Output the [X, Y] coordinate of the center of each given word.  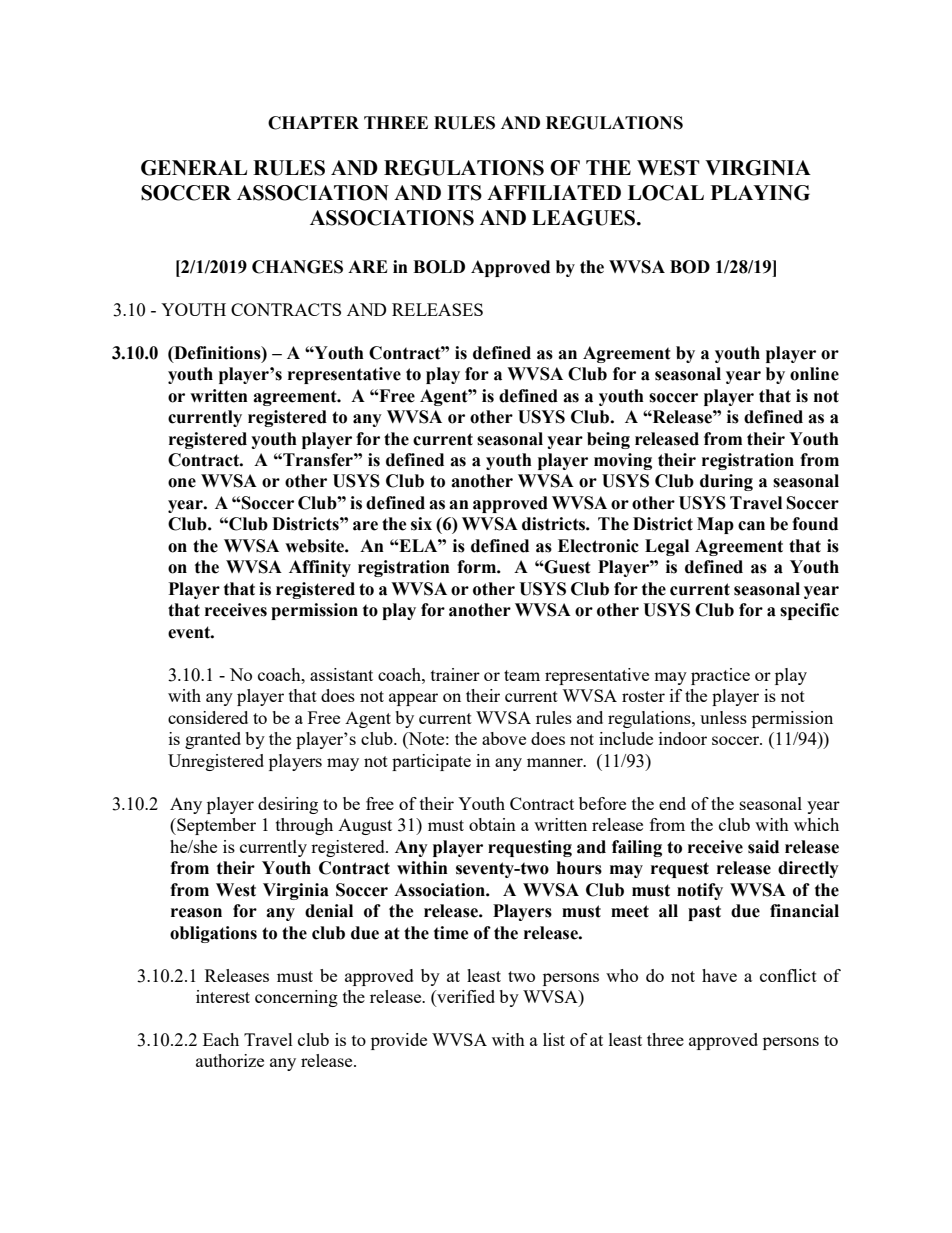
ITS [464, 193]
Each [221, 1039]
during [726, 482]
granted [213, 740]
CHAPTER [313, 123]
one [182, 483]
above [504, 738]
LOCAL [666, 193]
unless [723, 717]
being [608, 440]
